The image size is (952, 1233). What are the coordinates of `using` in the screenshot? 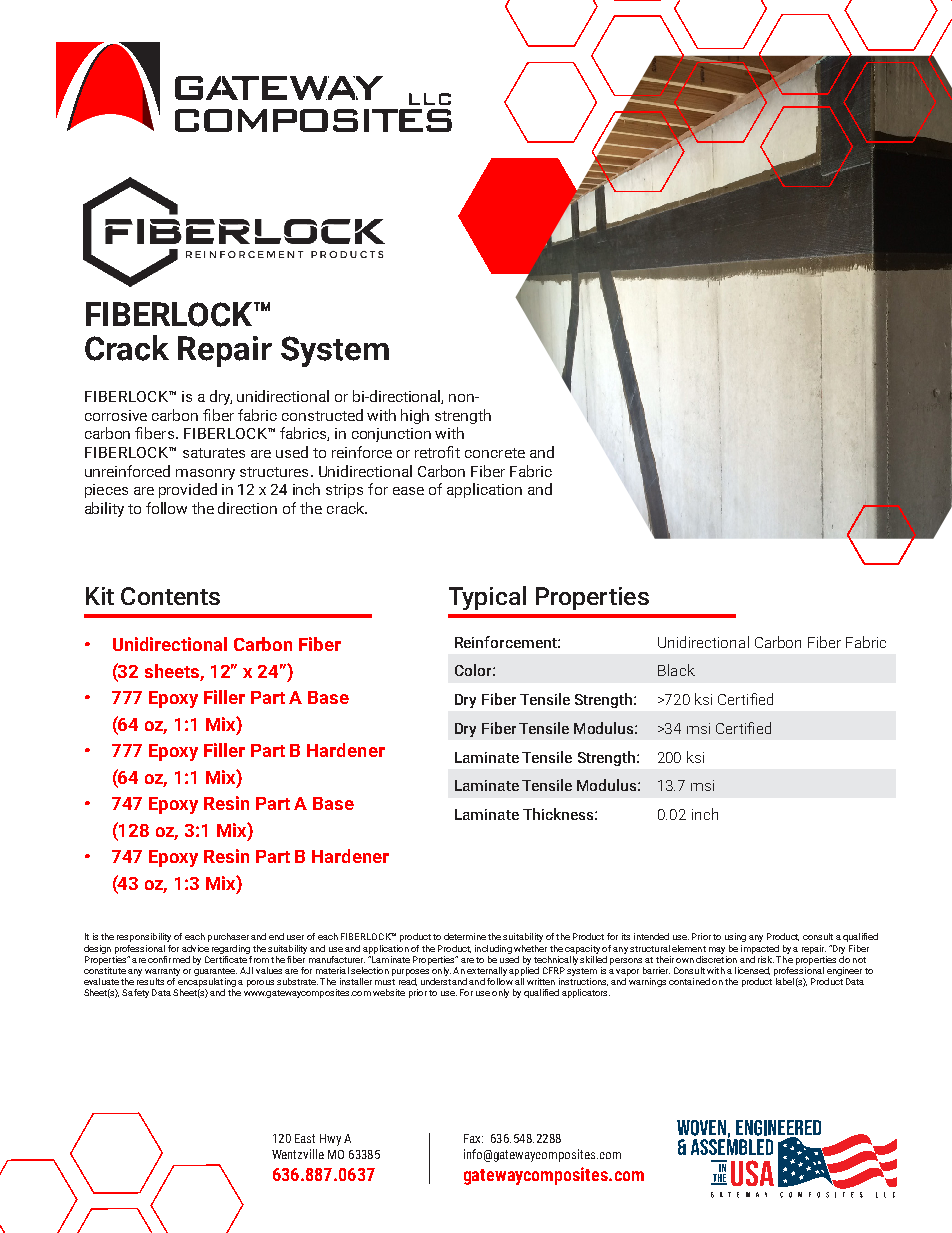 It's located at (735, 937).
